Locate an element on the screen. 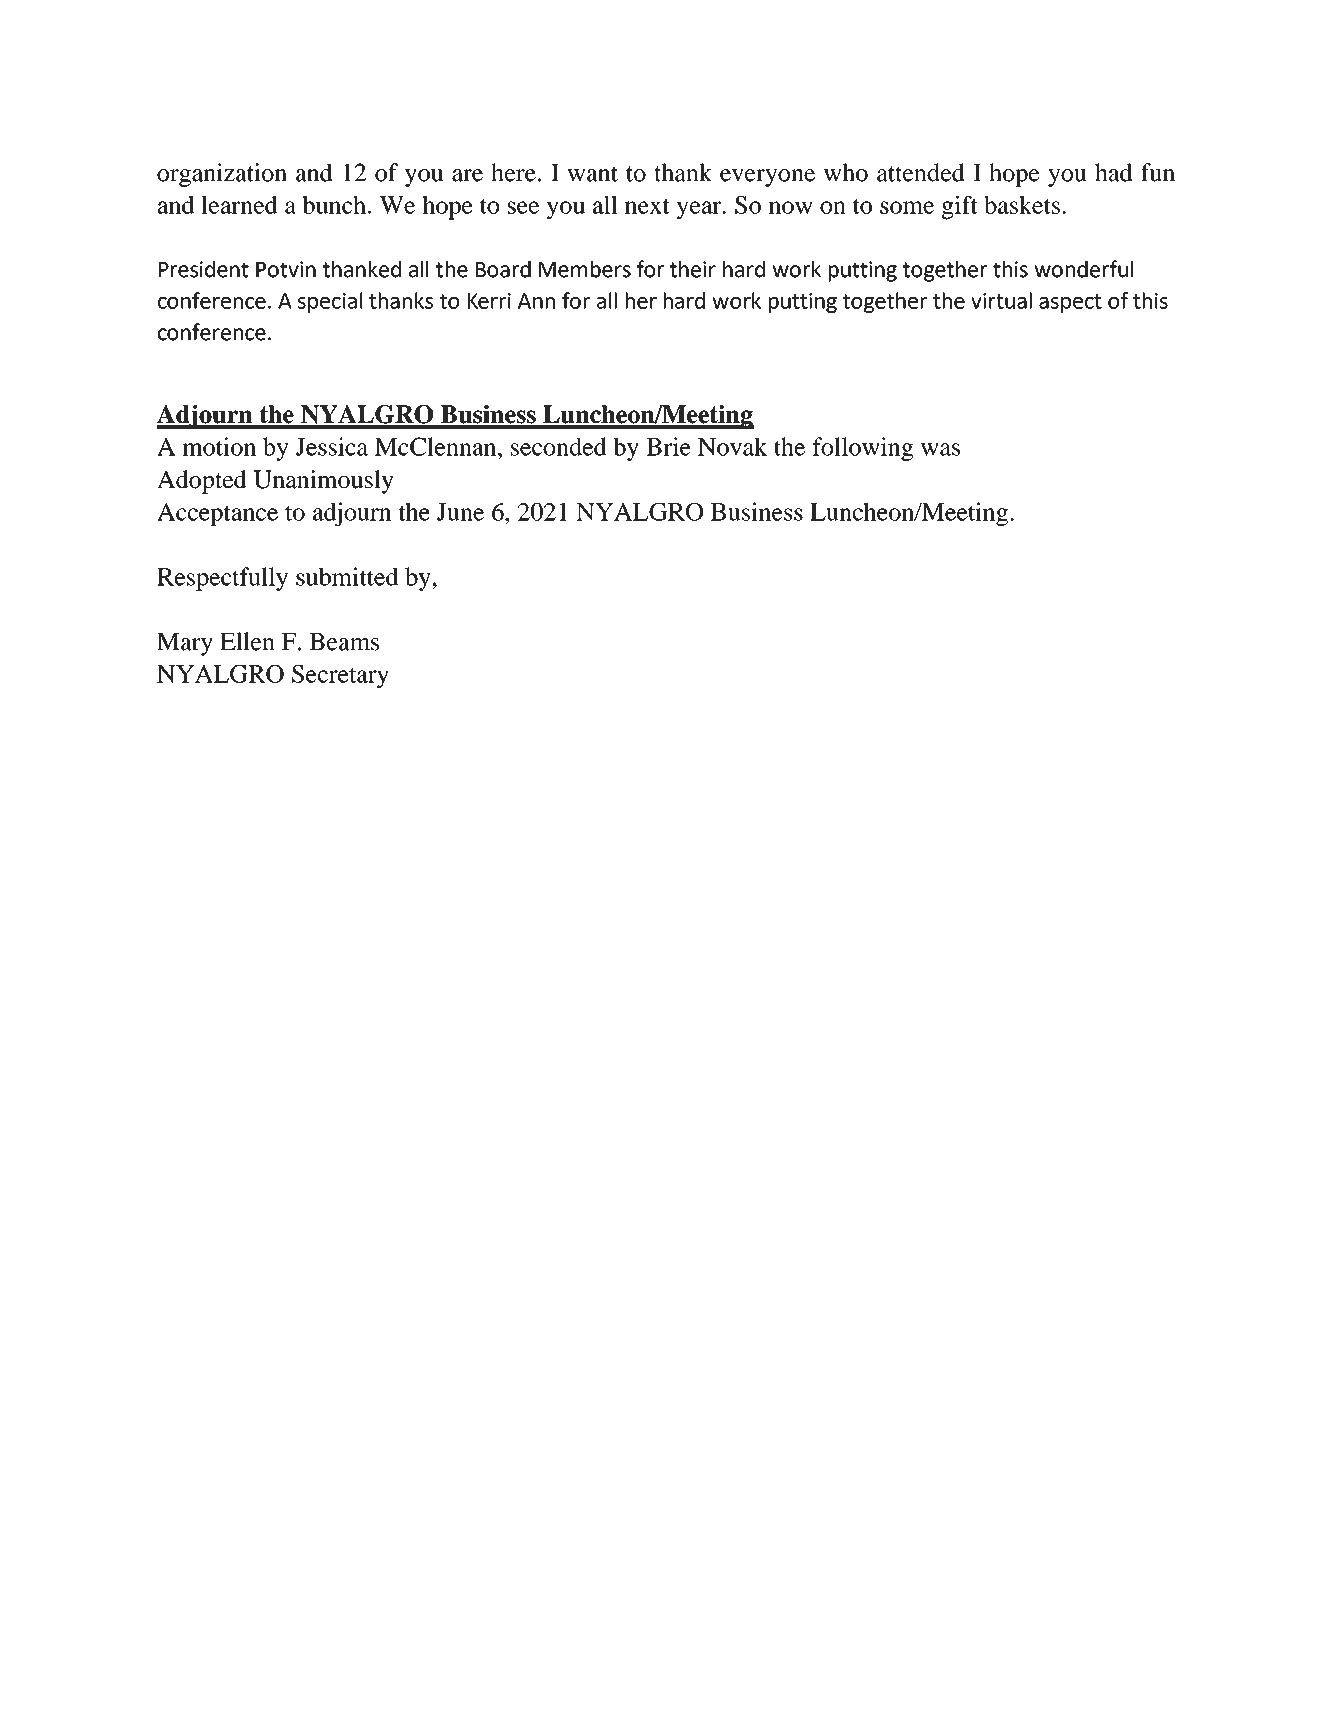 The height and width of the screenshot is (1725, 1333). next is located at coordinates (647, 206).
